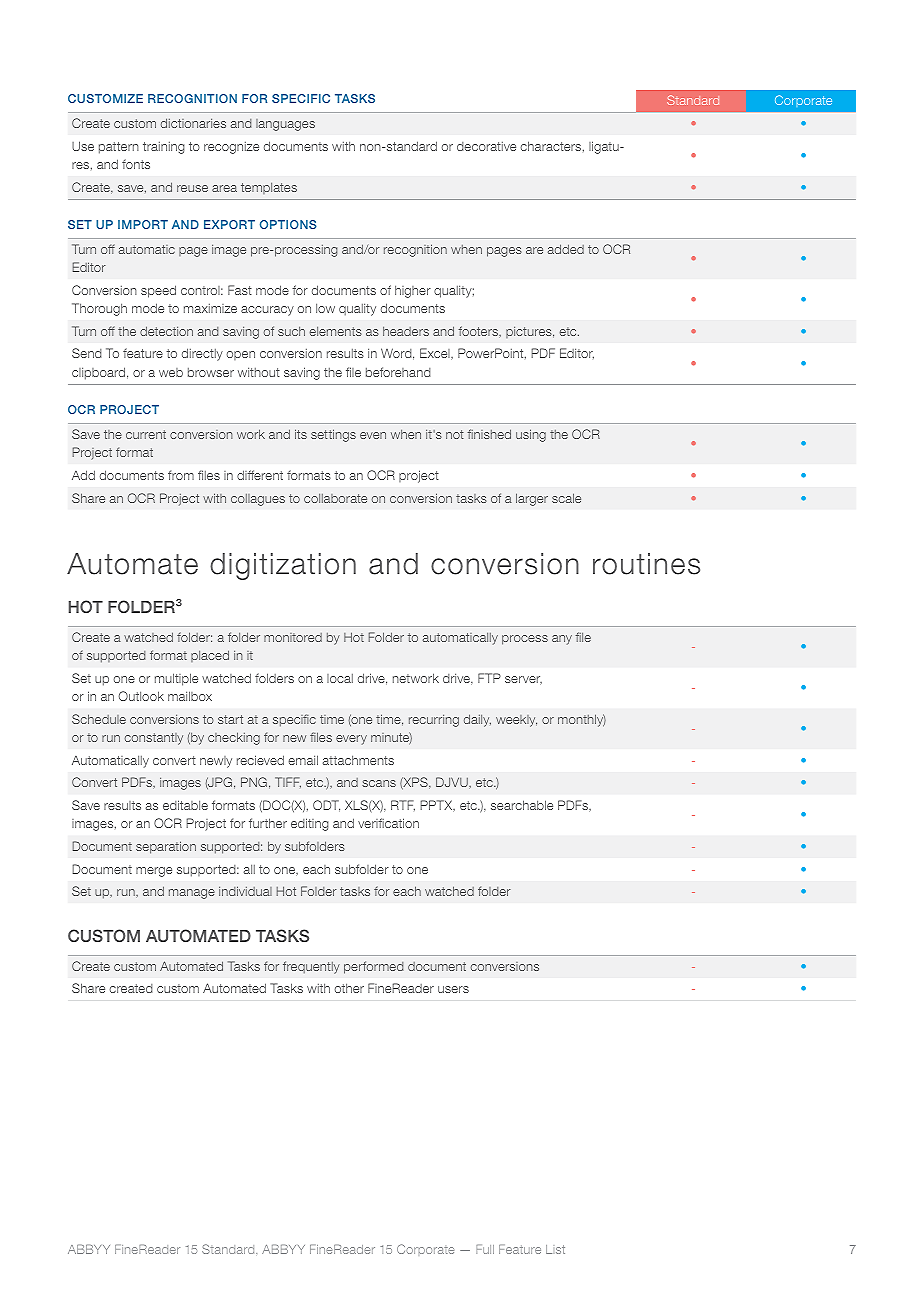 The height and width of the screenshot is (1308, 924). I want to click on training, so click(164, 148).
